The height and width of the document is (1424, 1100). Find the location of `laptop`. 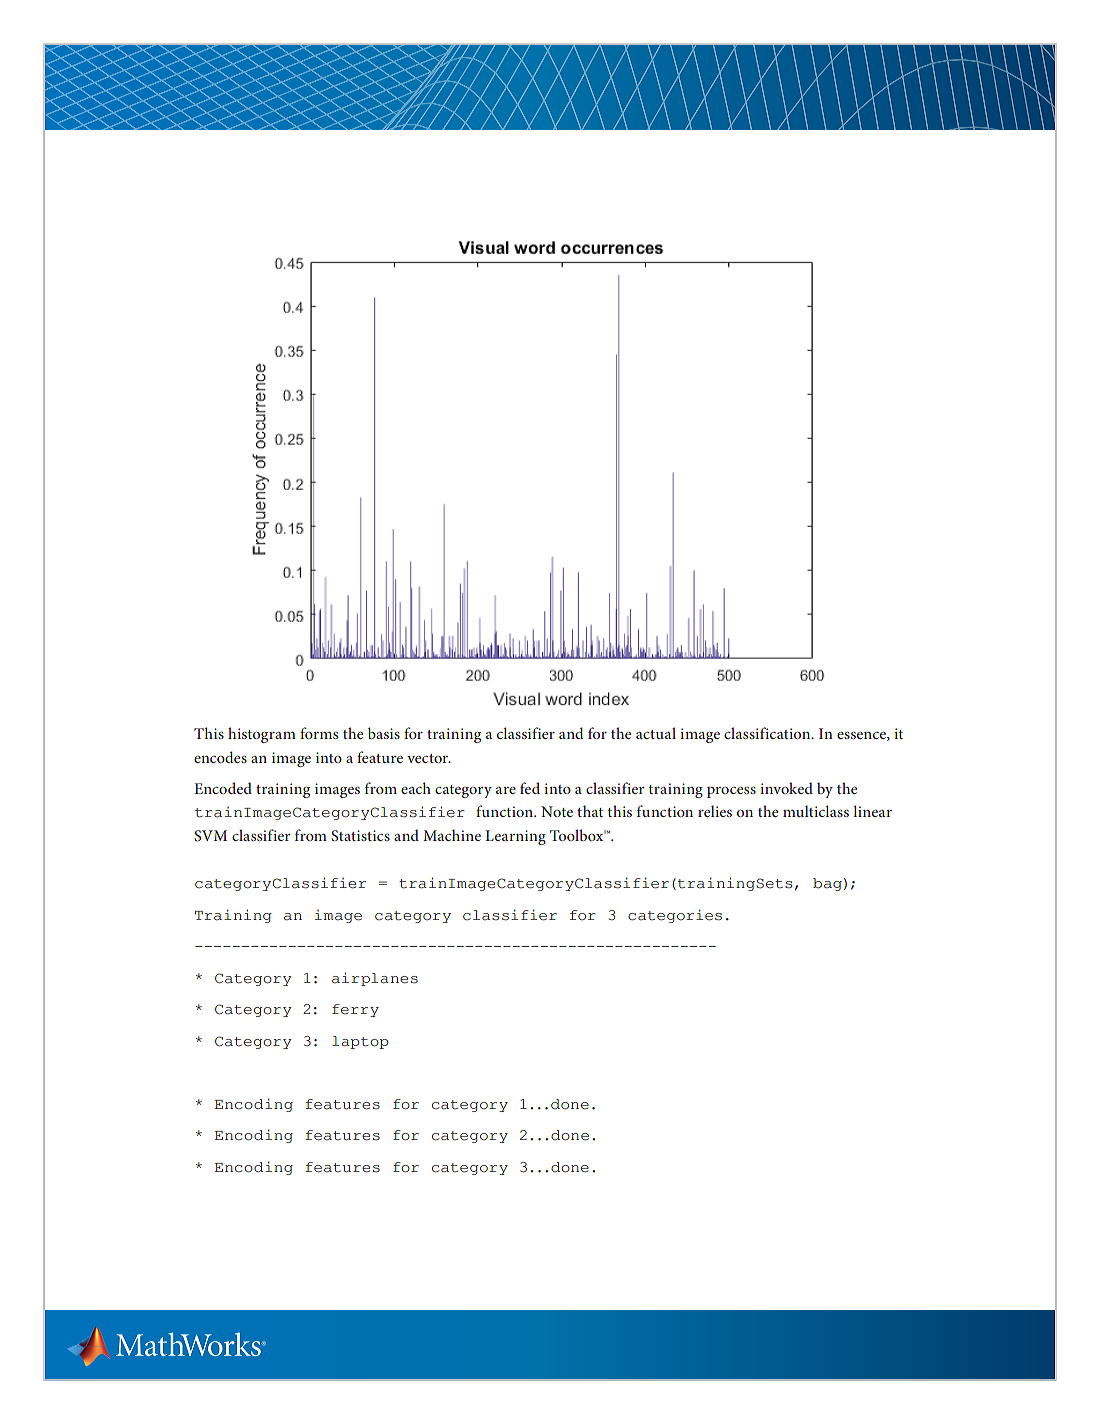

laptop is located at coordinates (360, 1042).
